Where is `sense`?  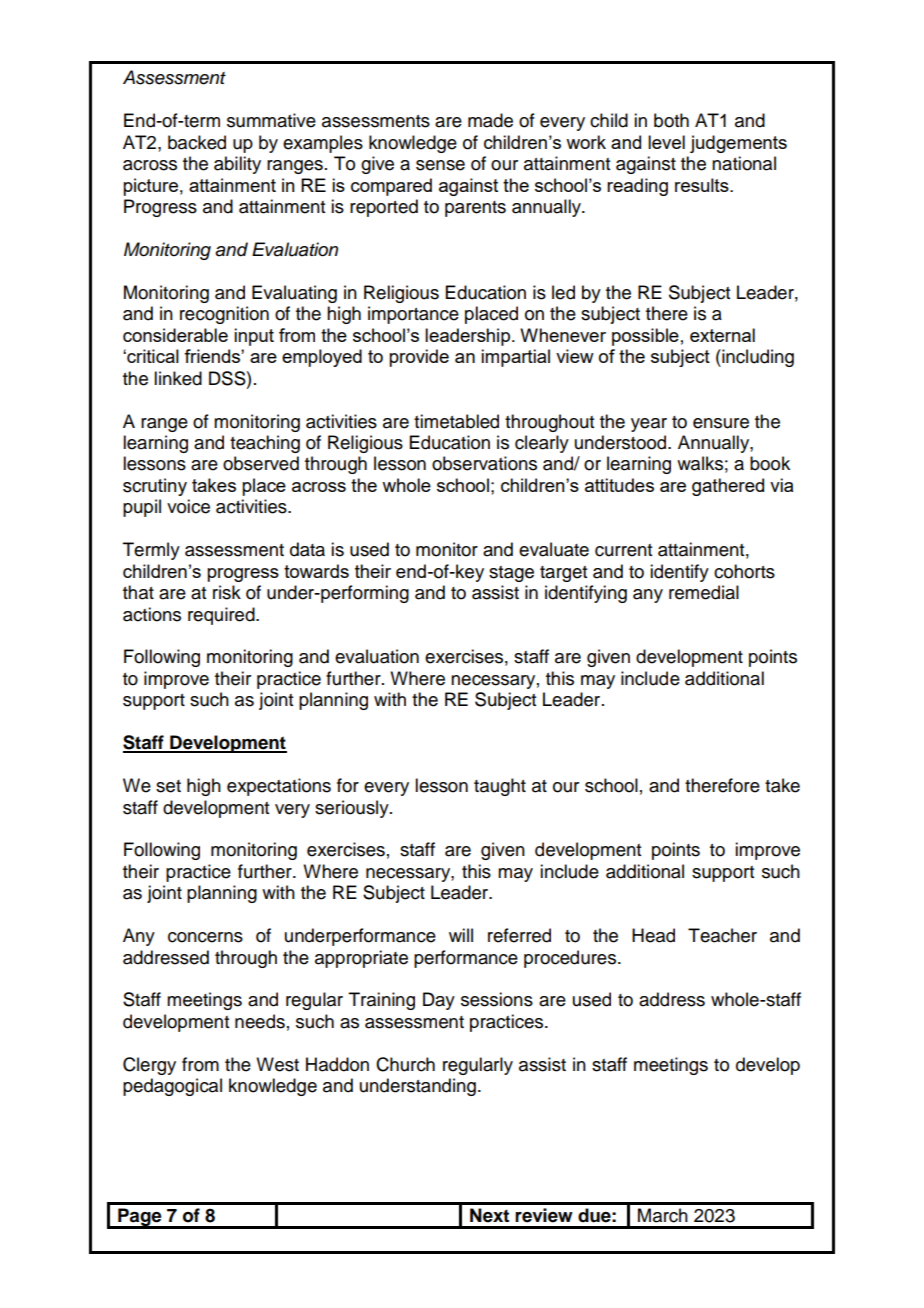 sense is located at coordinates (440, 165).
